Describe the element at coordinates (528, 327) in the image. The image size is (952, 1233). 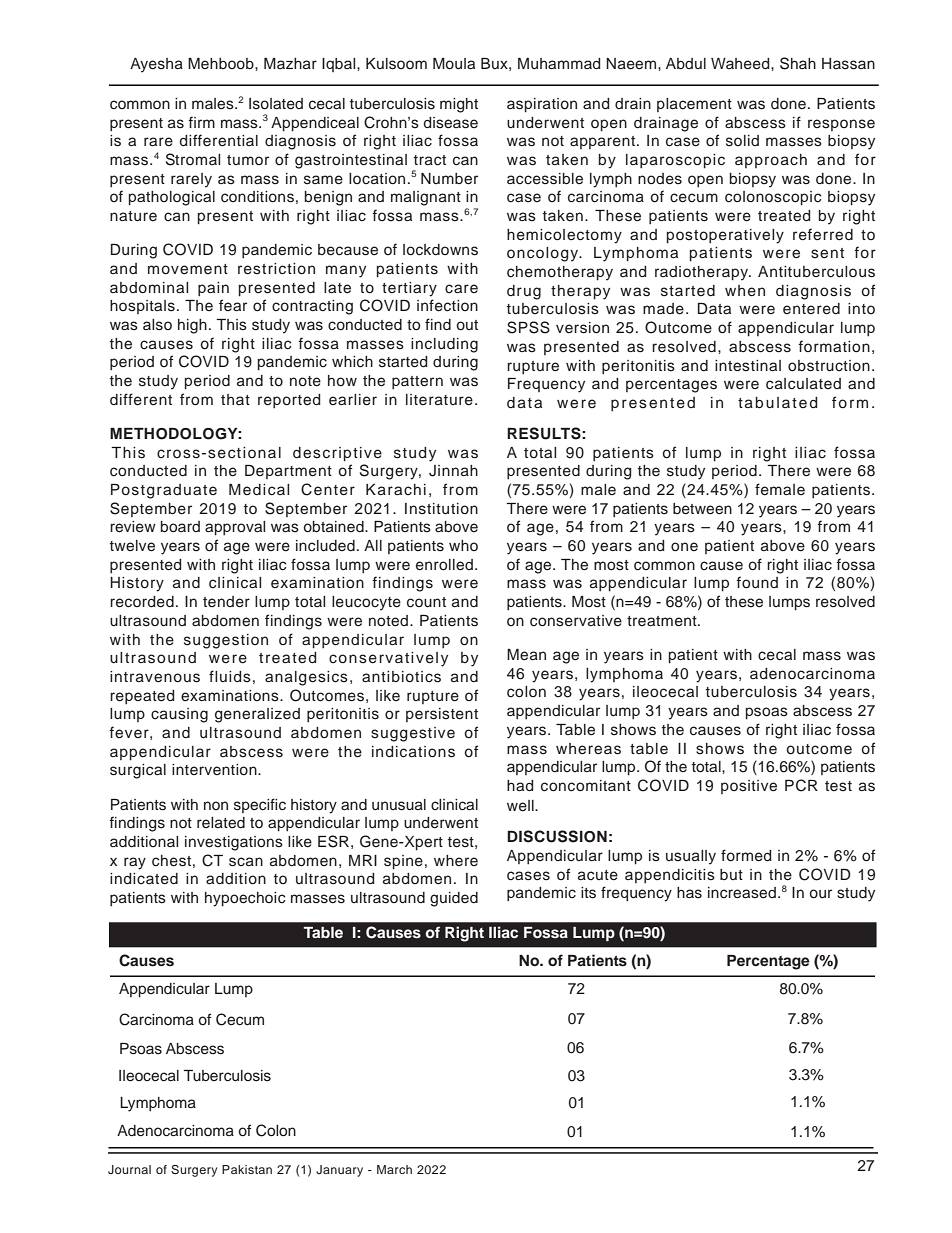
I see `SPSS` at that location.
